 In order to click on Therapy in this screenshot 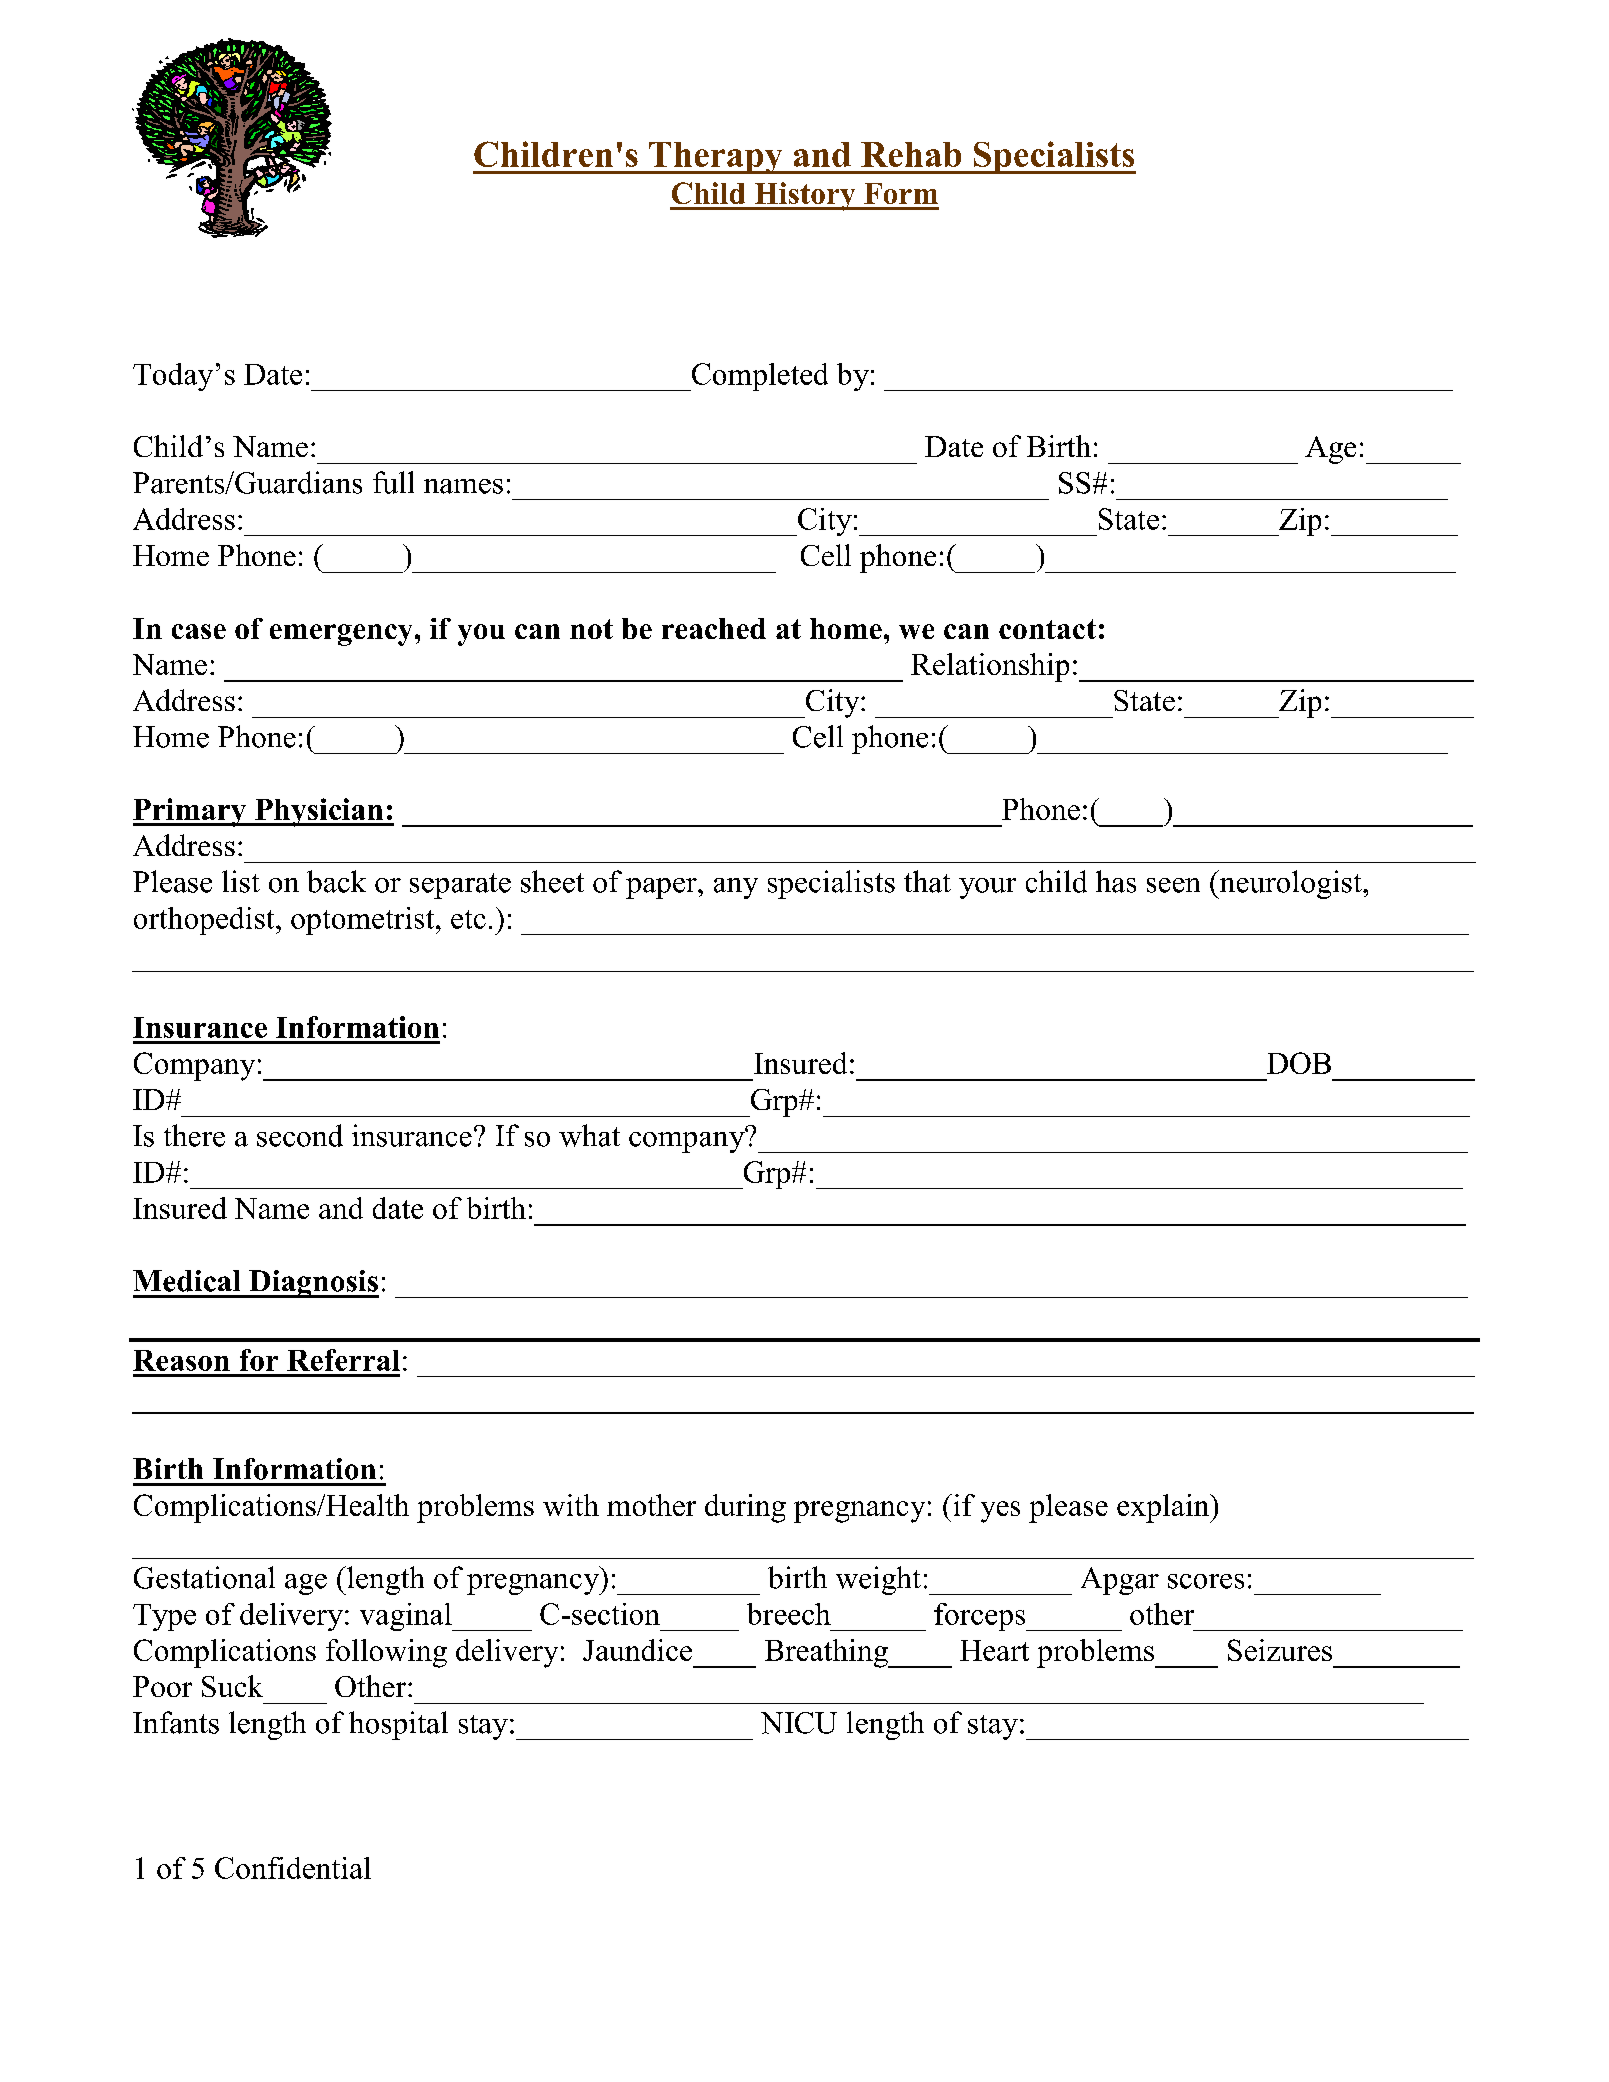, I will do `click(716, 158)`.
